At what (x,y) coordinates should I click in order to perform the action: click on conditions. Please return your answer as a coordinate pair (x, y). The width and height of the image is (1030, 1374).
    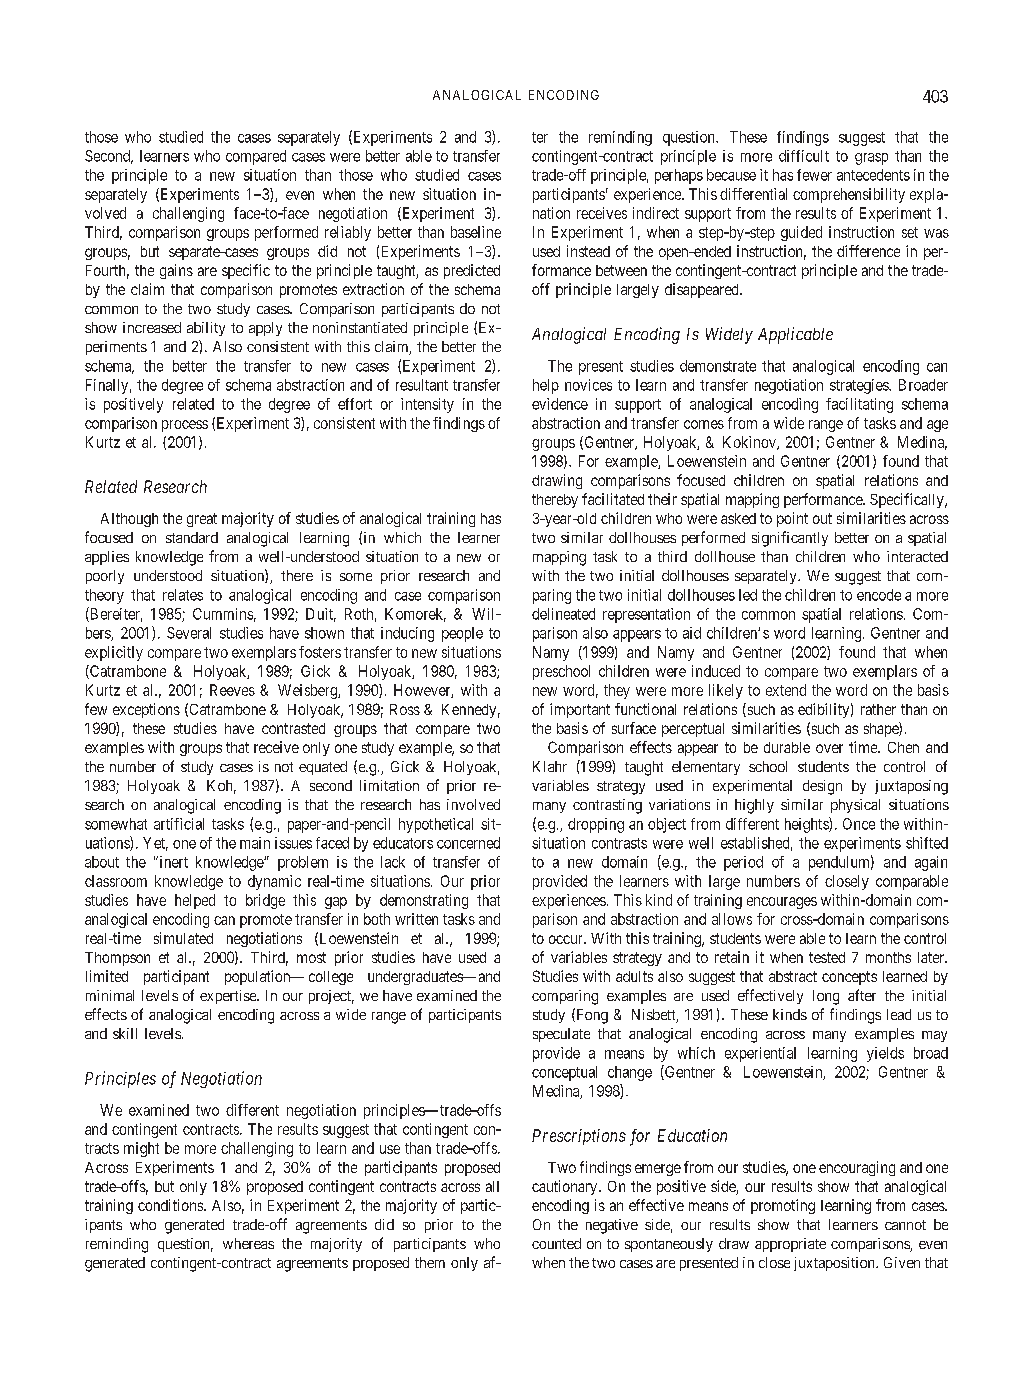
    Looking at the image, I should click on (171, 1205).
